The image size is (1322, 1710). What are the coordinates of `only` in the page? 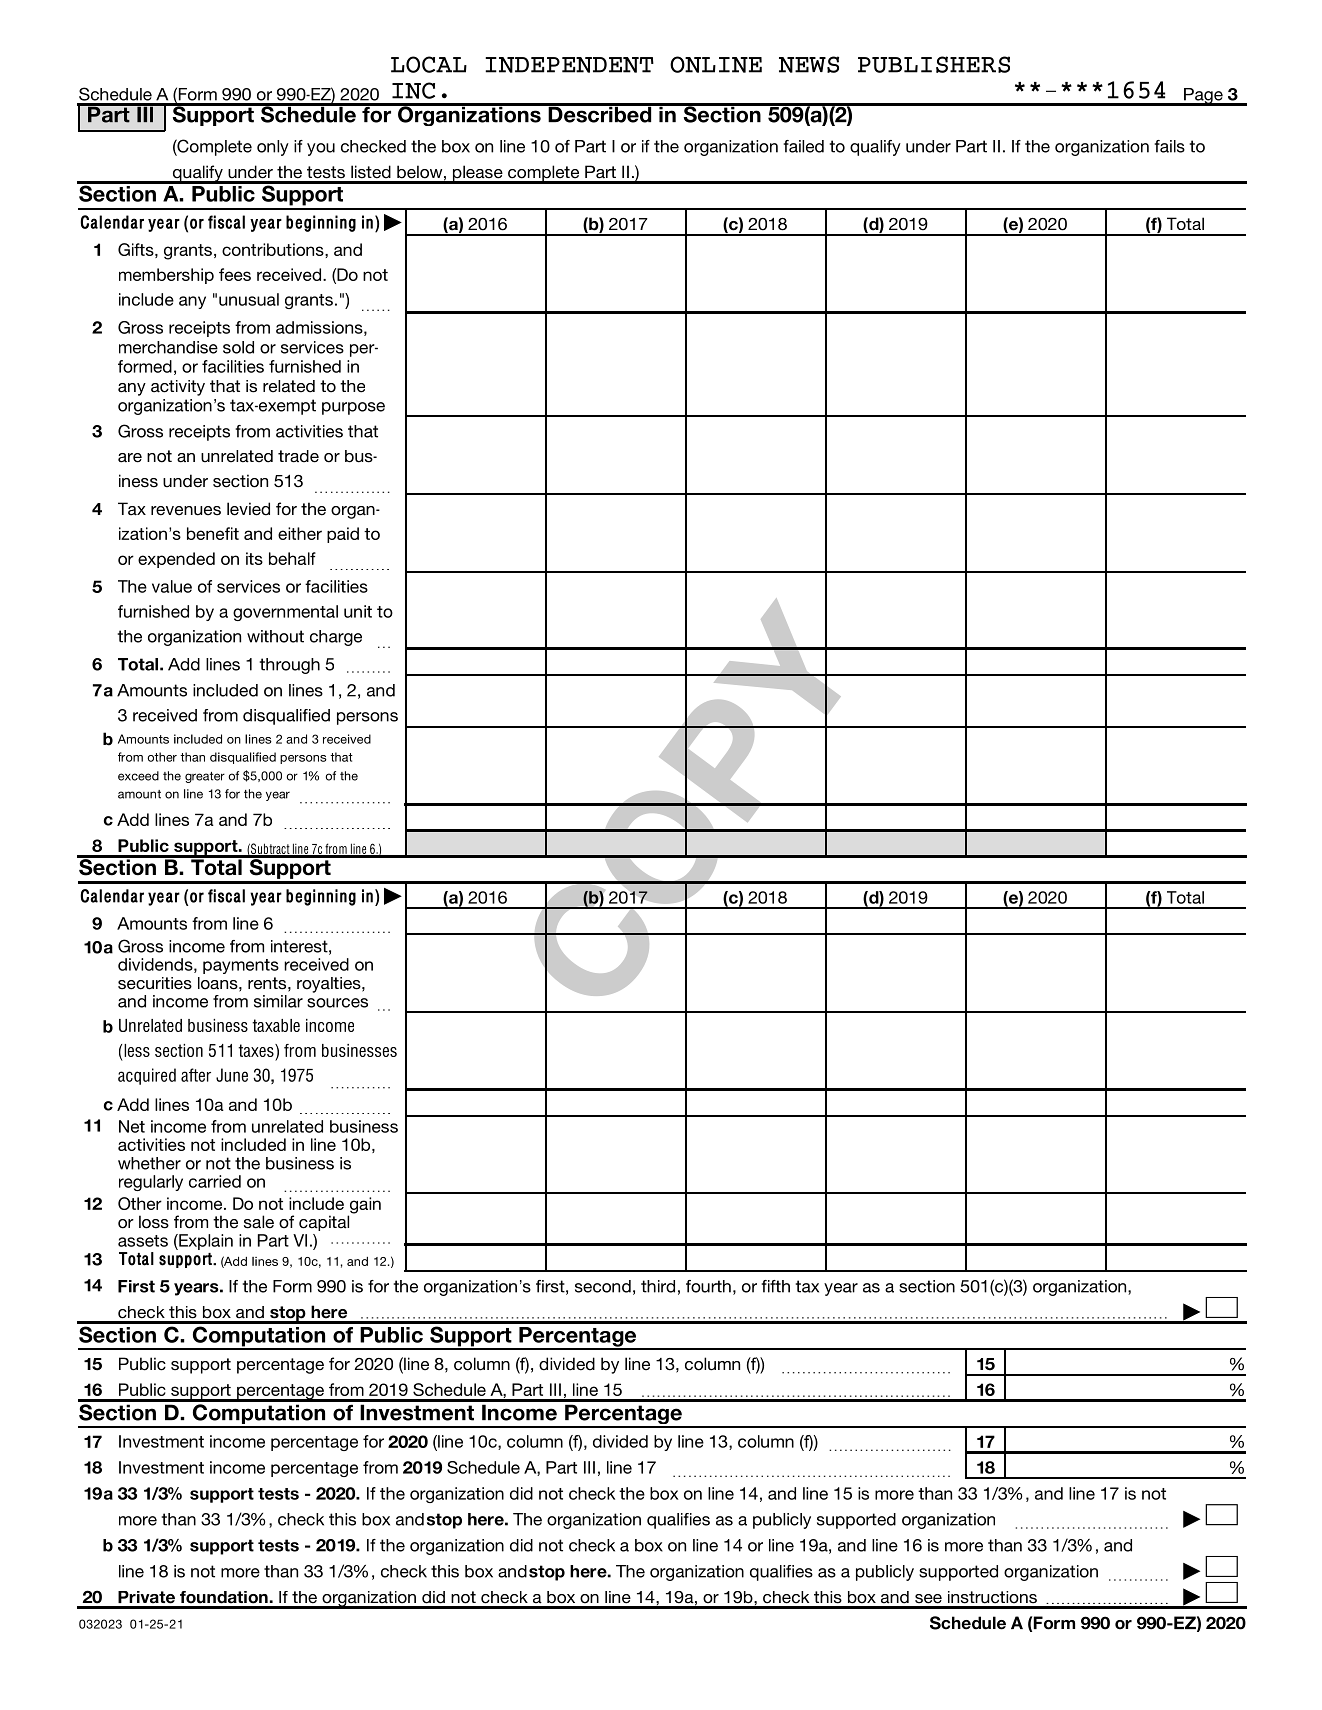 It's located at (273, 148).
